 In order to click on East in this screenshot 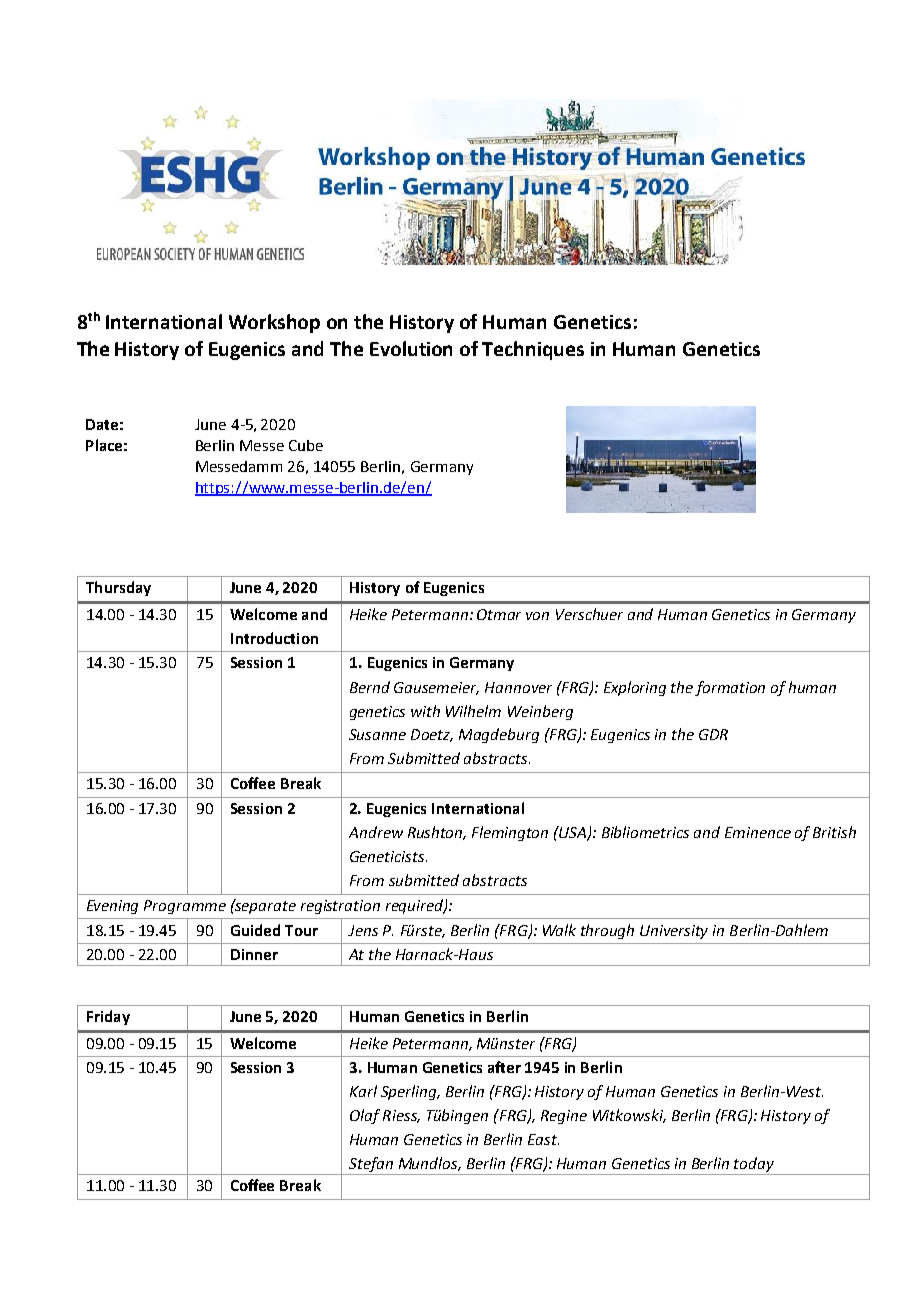, I will do `click(543, 1139)`.
